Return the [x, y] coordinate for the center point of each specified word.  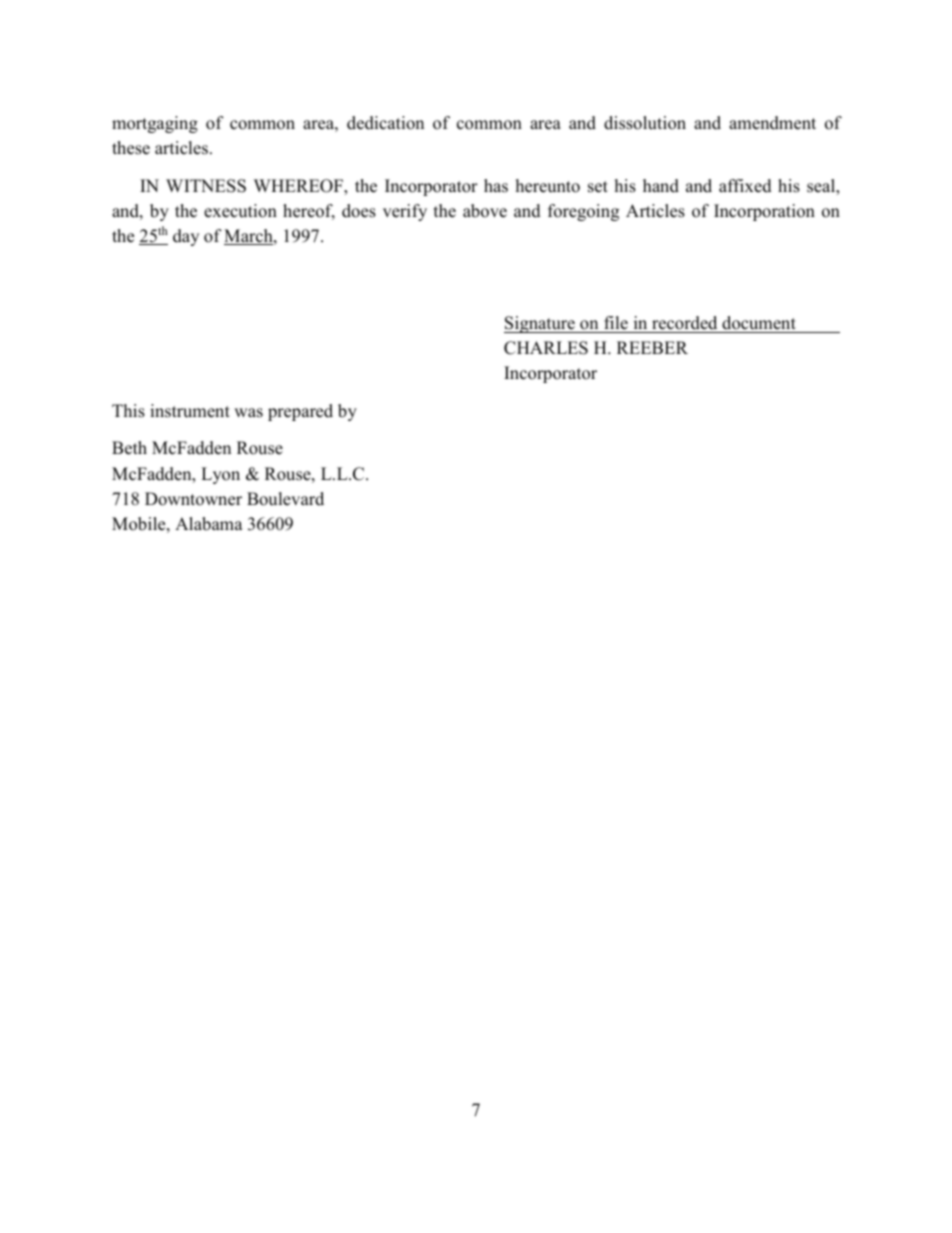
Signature [540, 324]
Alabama [209, 524]
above [485, 211]
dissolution [645, 123]
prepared [300, 412]
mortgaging [155, 124]
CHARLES [546, 348]
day [186, 237]
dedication [385, 123]
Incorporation [764, 212]
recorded [684, 323]
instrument [190, 411]
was [248, 413]
